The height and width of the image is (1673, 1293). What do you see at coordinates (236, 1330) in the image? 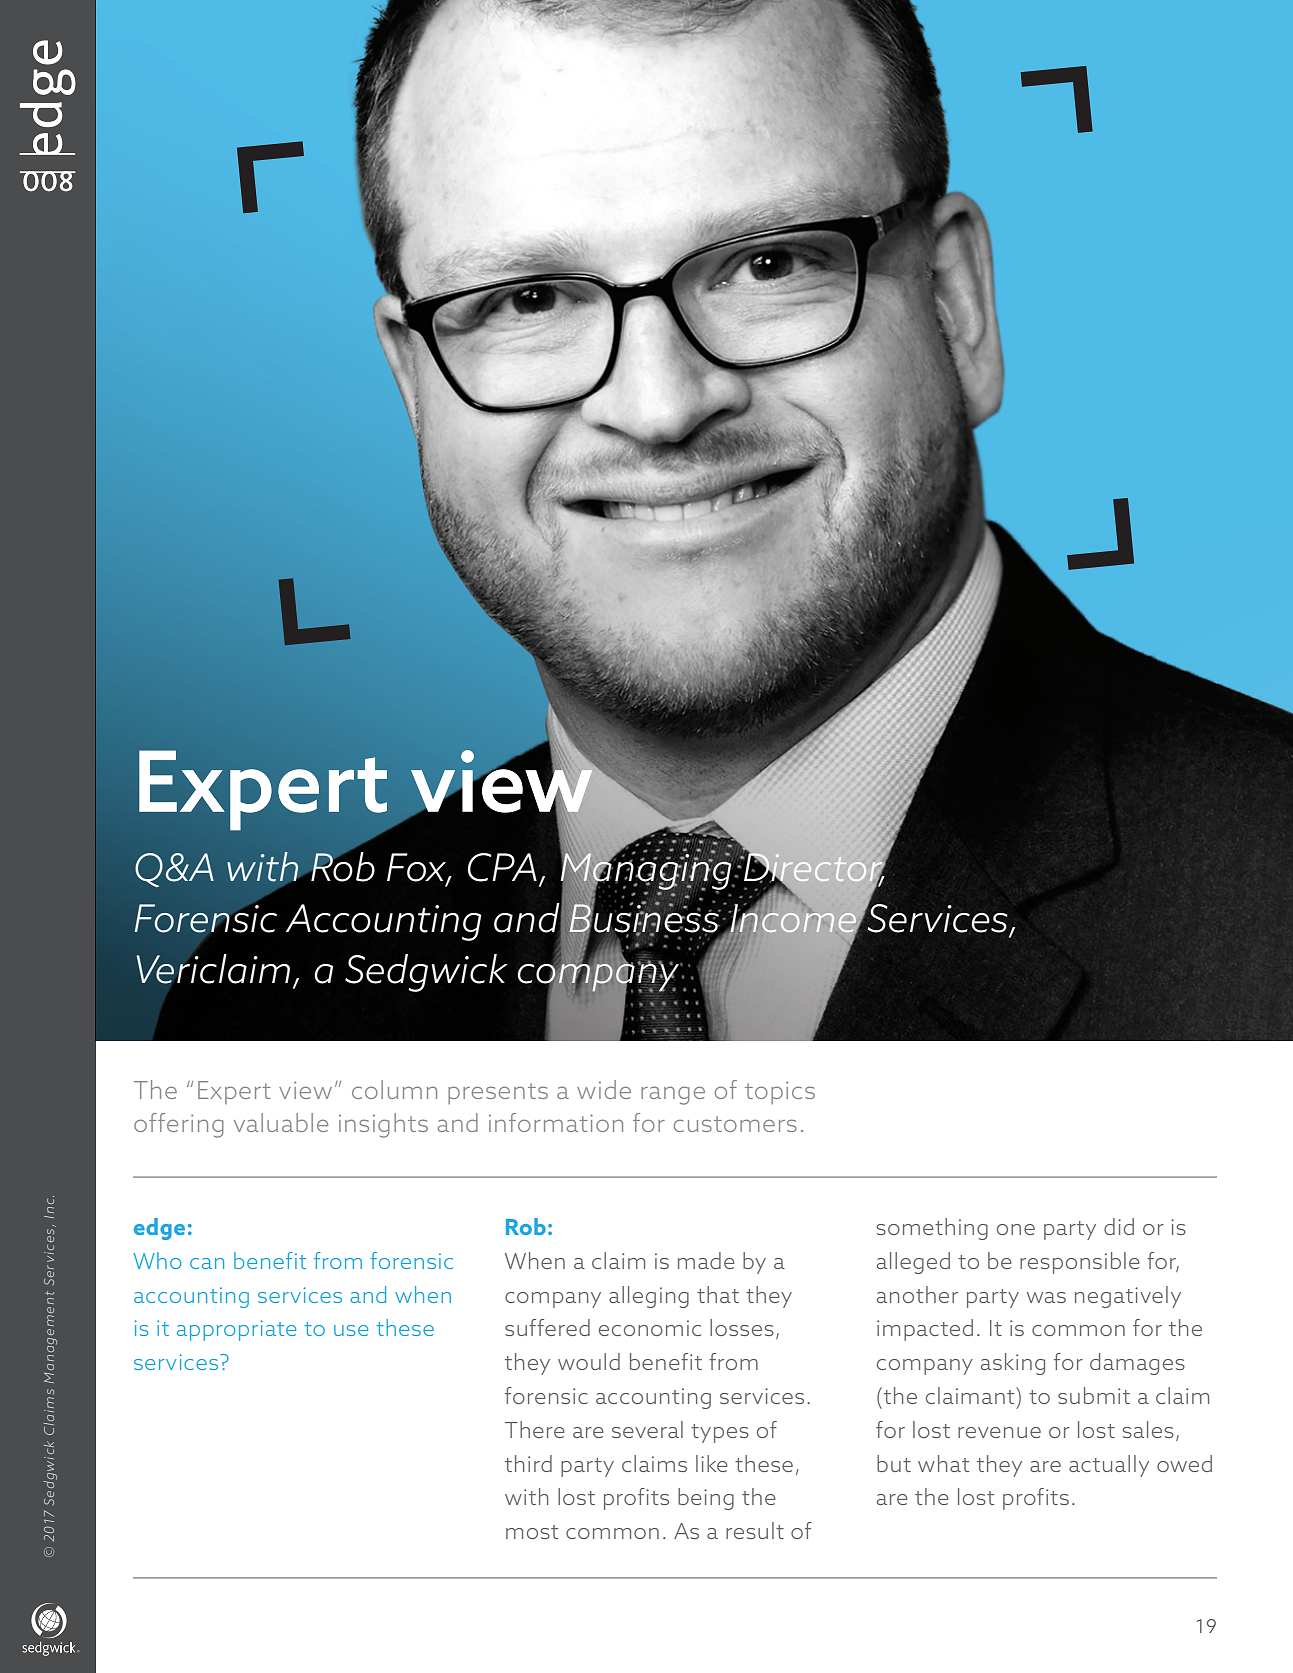
I see `appropriate` at bounding box center [236, 1330].
